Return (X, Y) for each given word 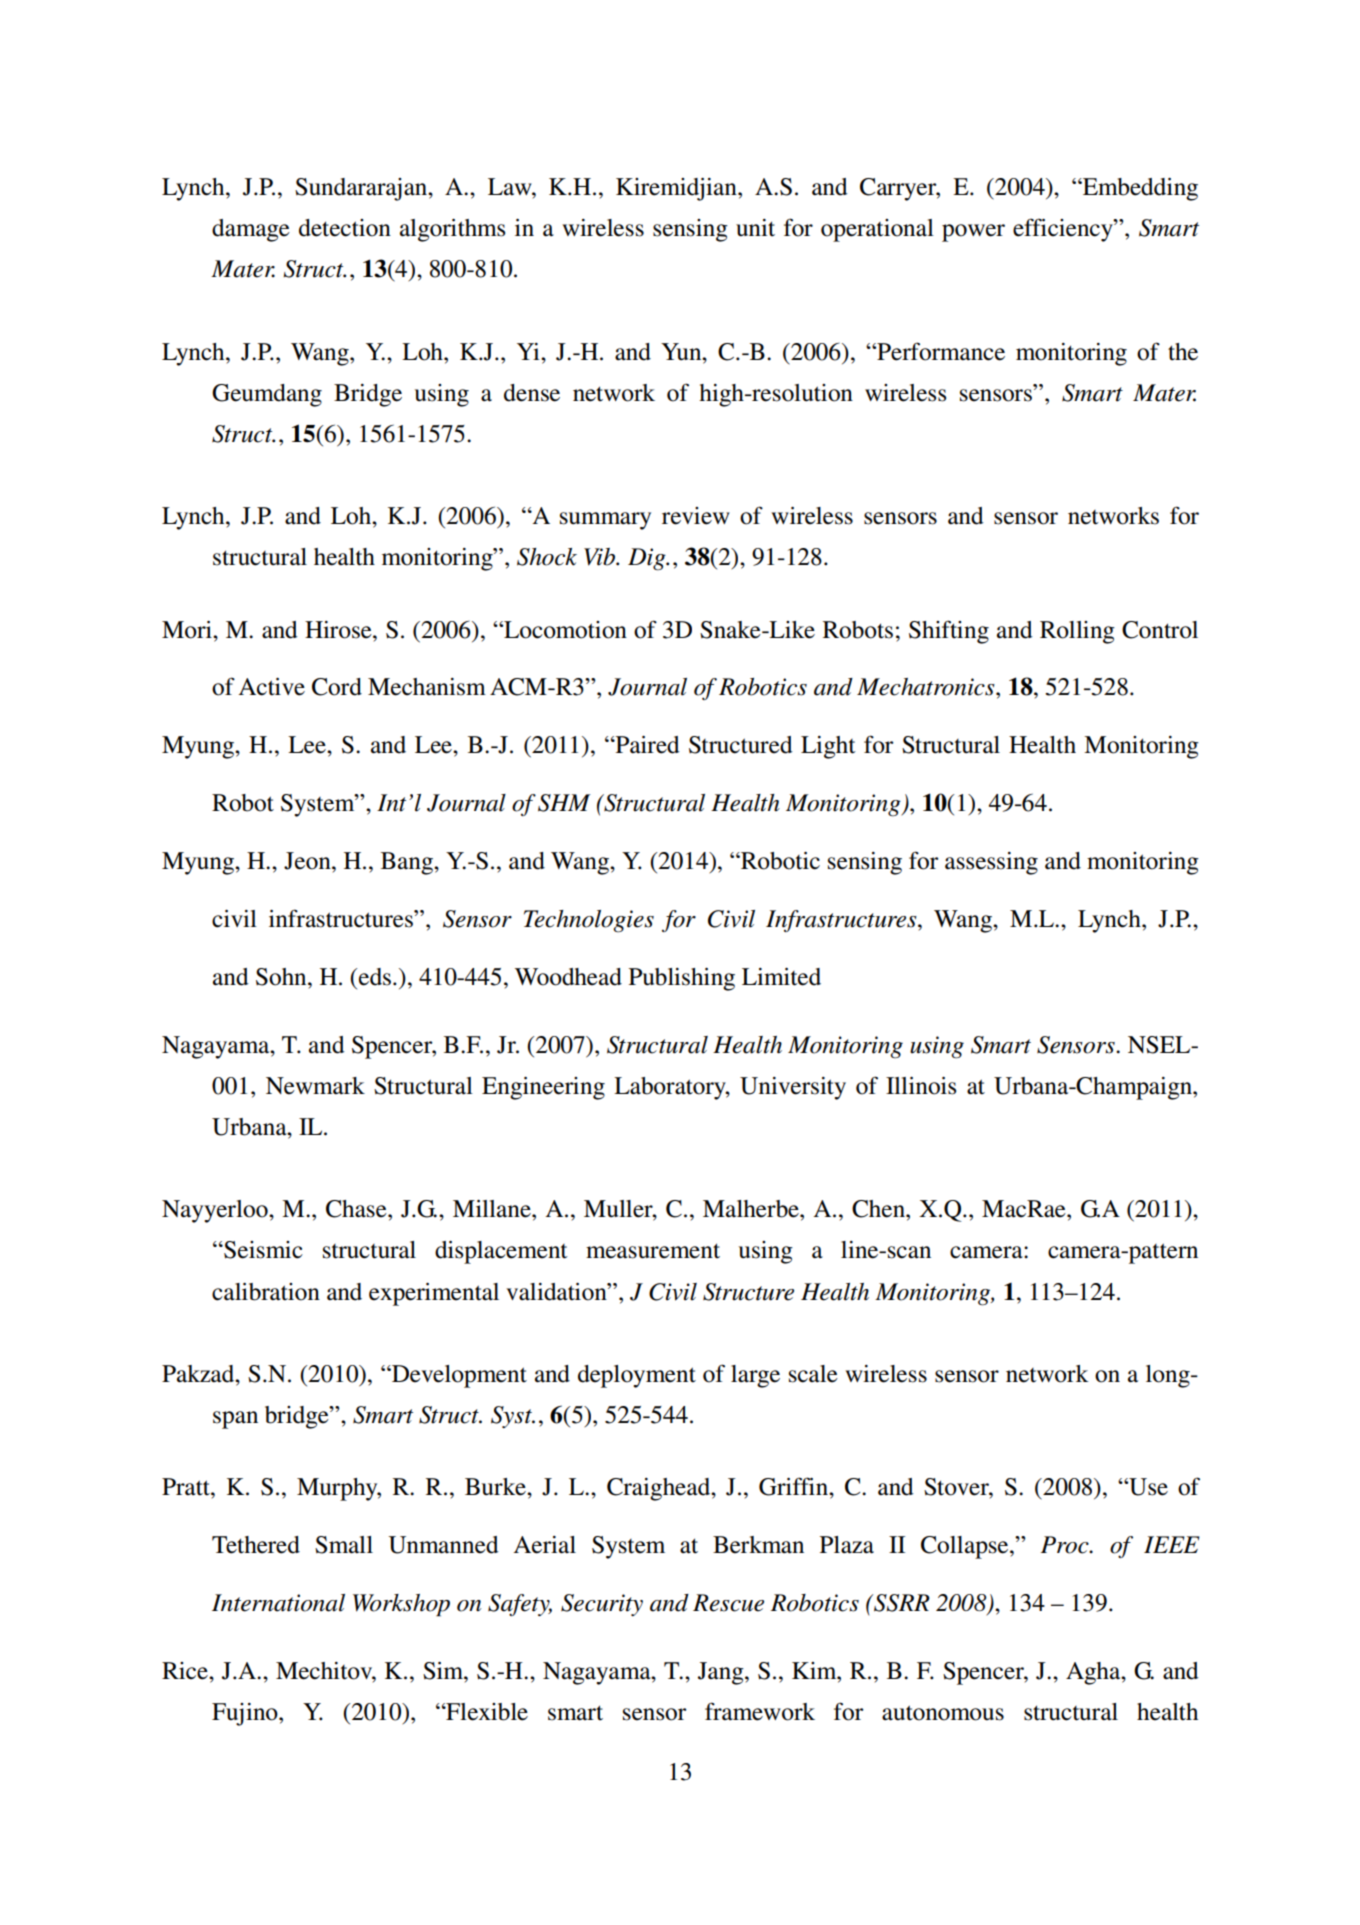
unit (755, 228)
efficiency (1064, 230)
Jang (722, 1673)
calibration (266, 1292)
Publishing (682, 979)
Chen (879, 1209)
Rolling (1077, 632)
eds (375, 977)
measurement (653, 1251)
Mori (188, 630)
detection (345, 228)
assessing (991, 863)
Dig (648, 559)
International (278, 1603)
